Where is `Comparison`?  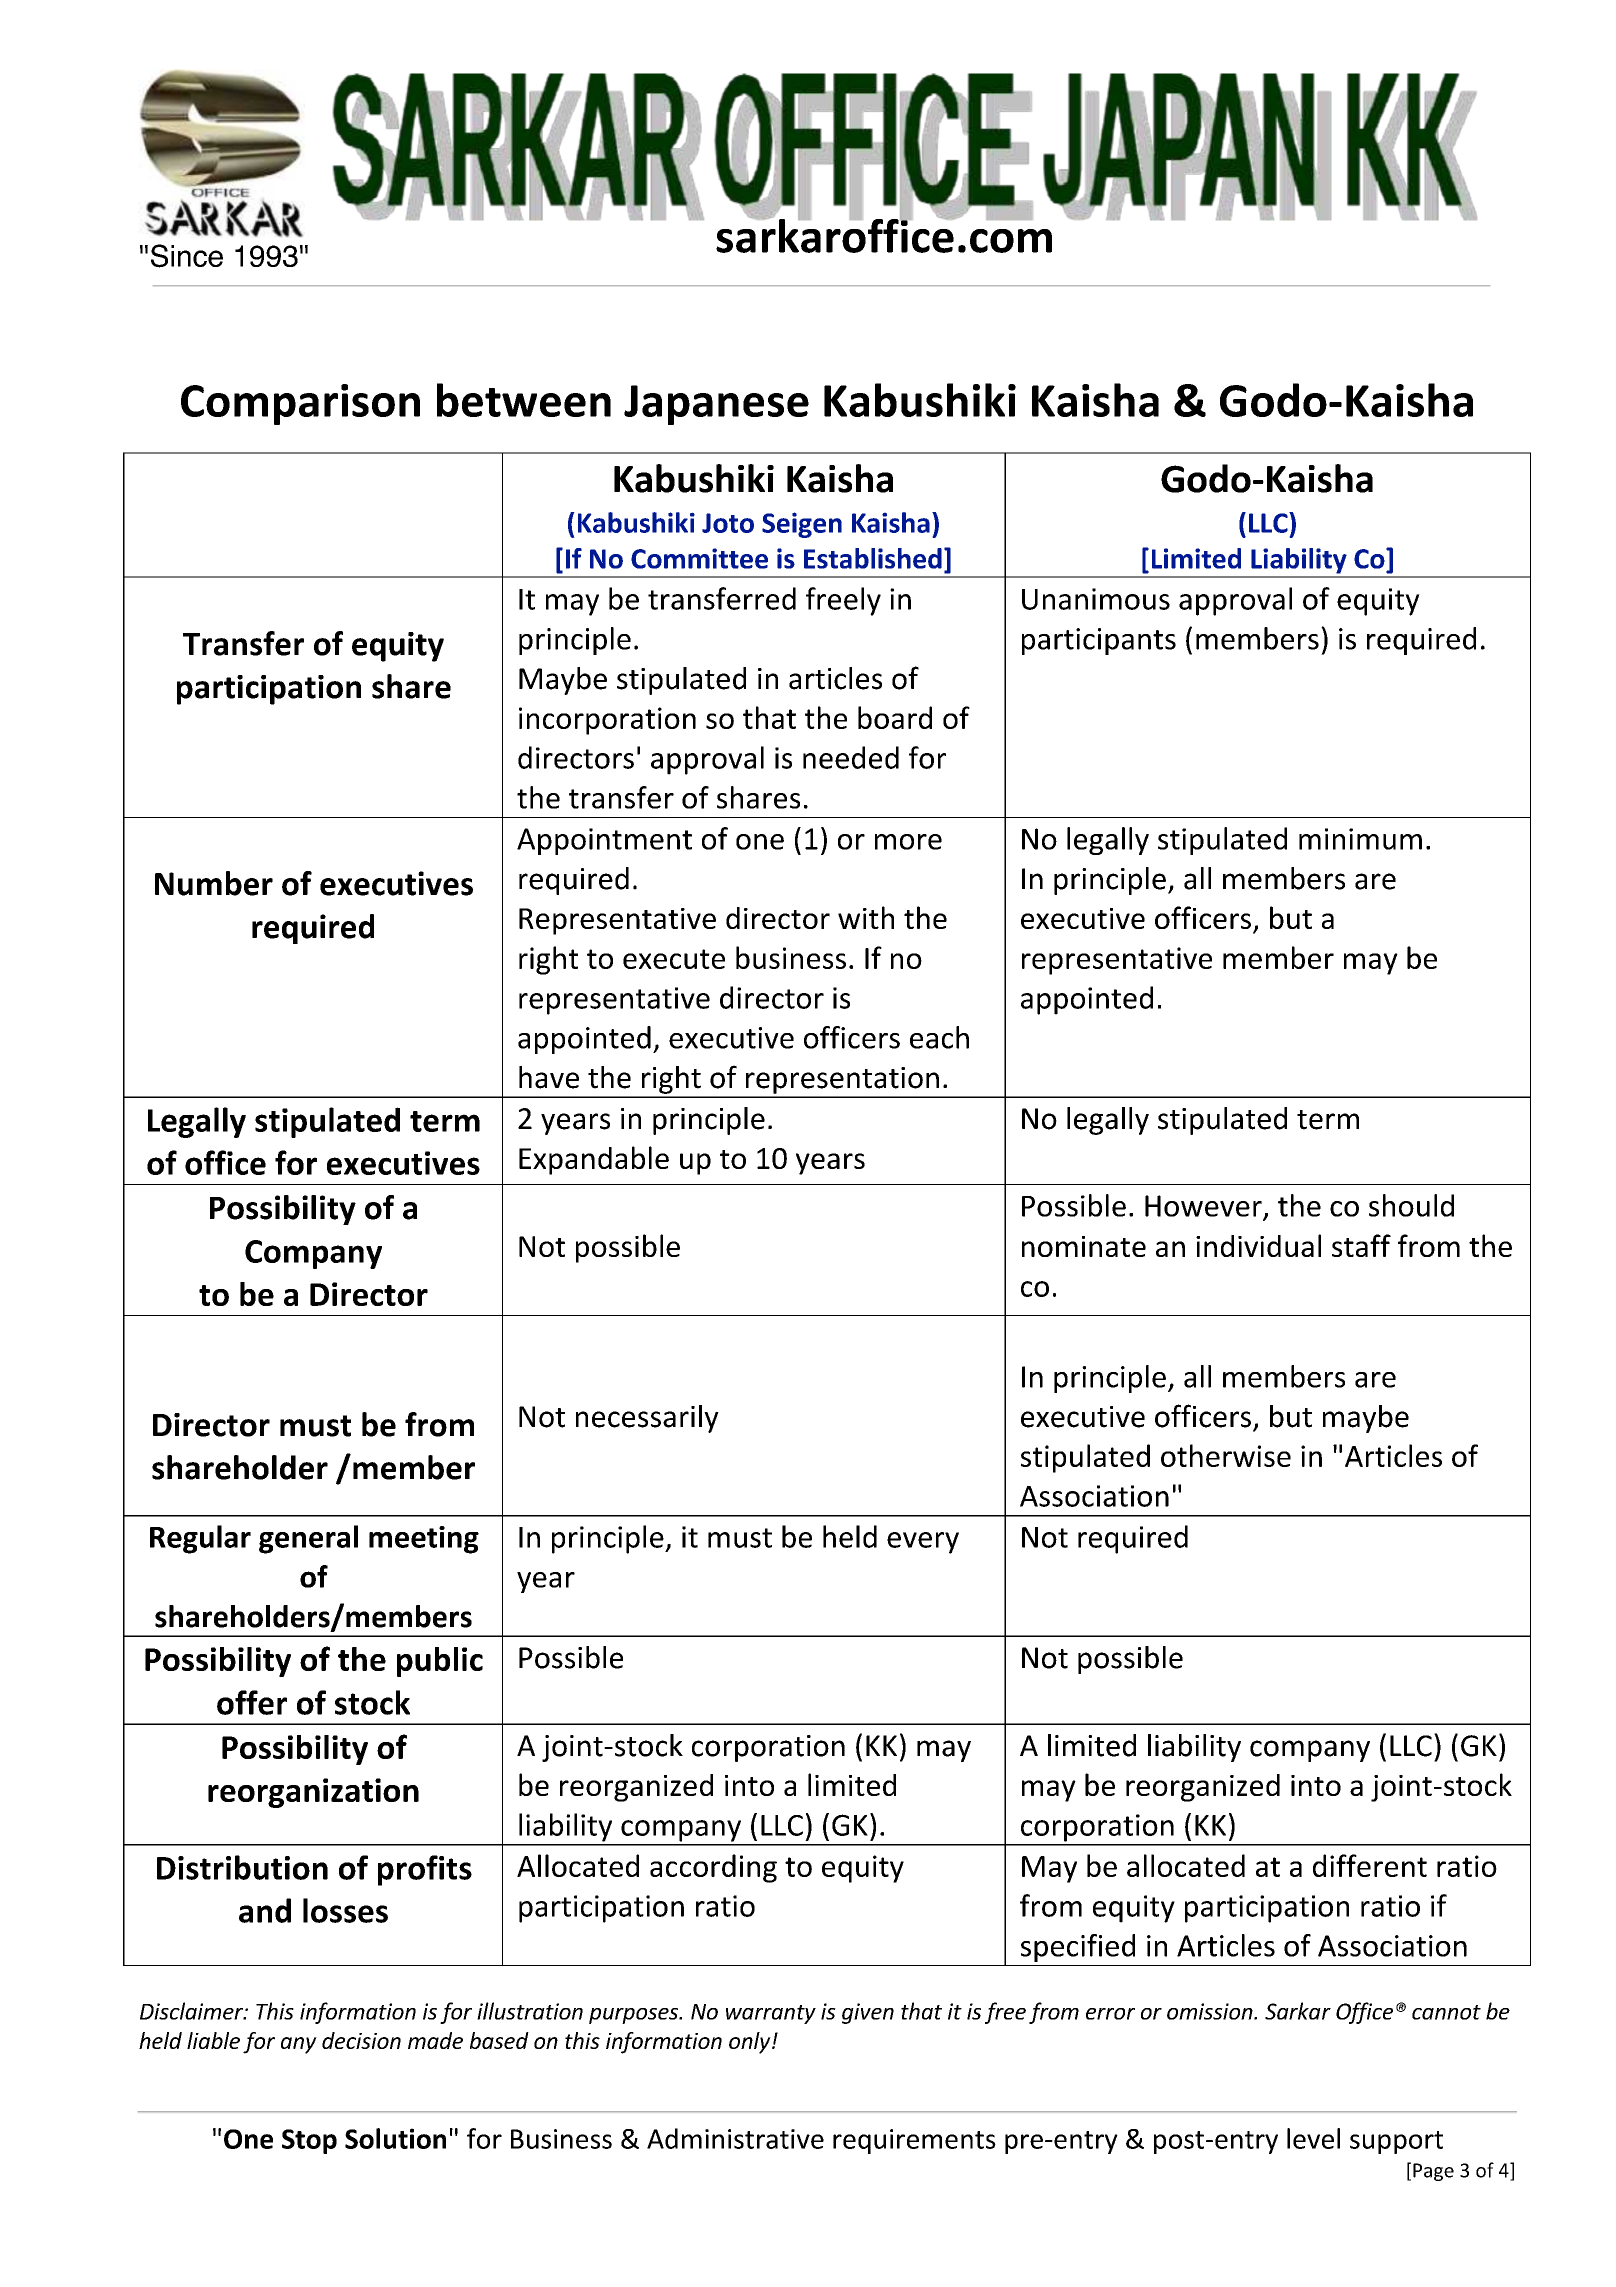
Comparison is located at coordinates (300, 404).
